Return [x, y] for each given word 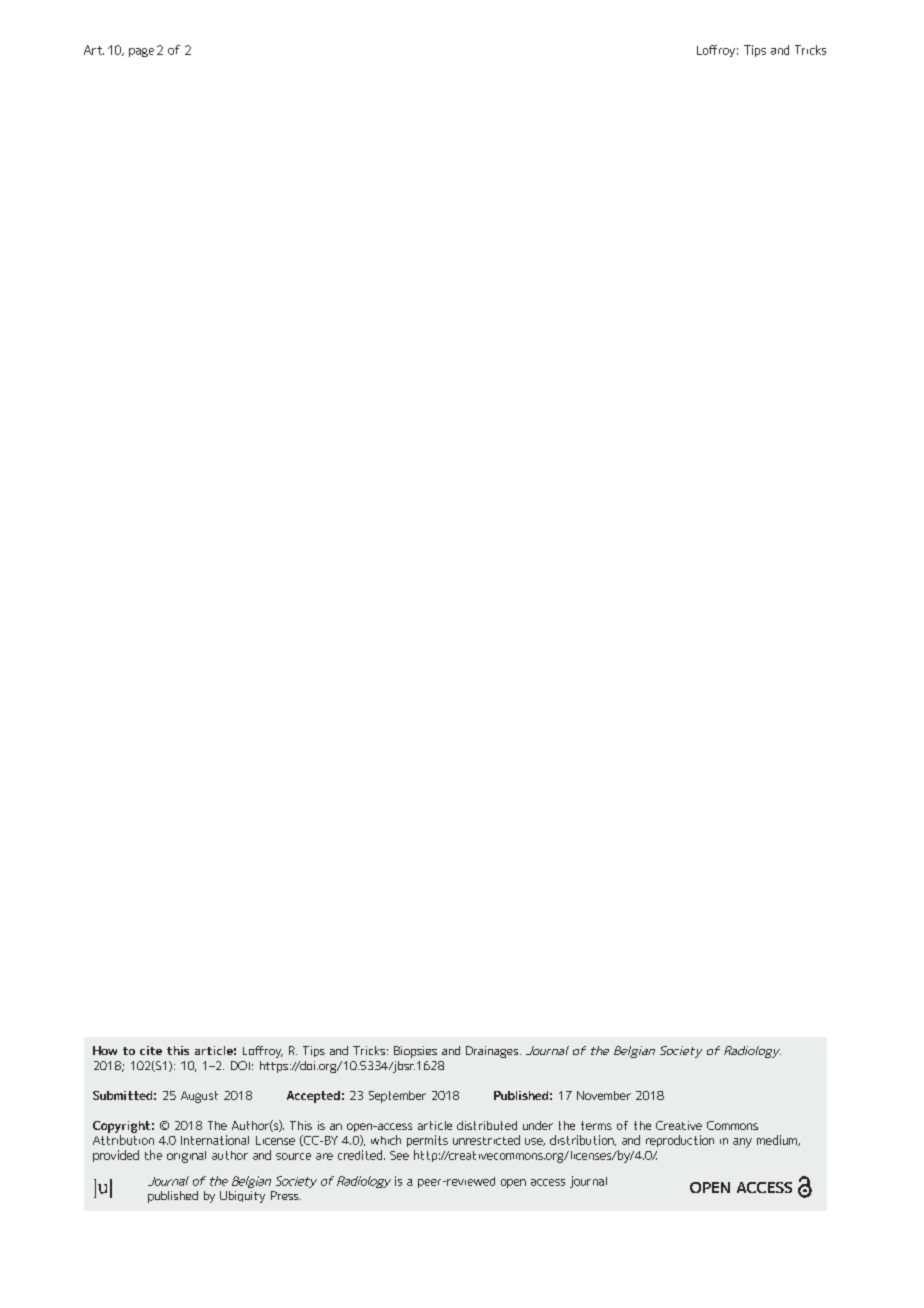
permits [427, 1141]
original [186, 1157]
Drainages [493, 1052]
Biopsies [415, 1052]
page [141, 52]
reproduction [680, 1141]
